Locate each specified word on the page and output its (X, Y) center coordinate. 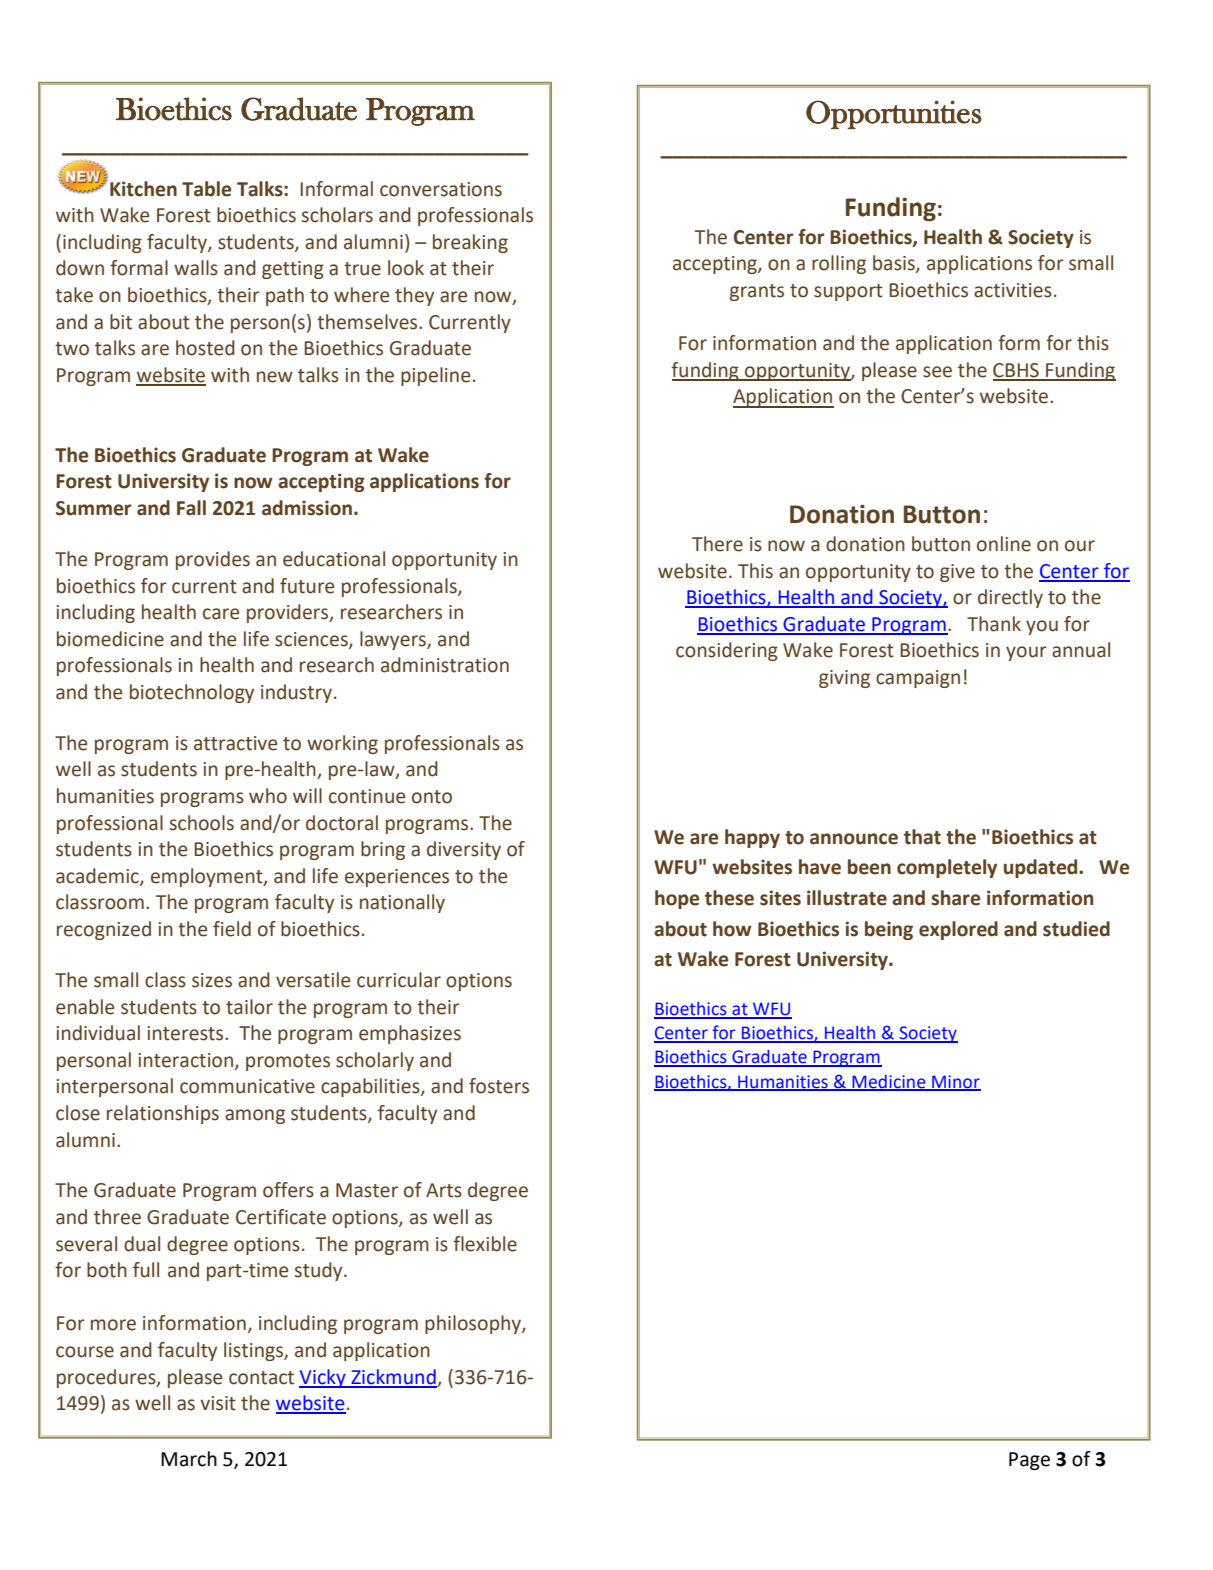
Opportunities (894, 114)
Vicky (323, 1378)
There (717, 544)
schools (202, 823)
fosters (499, 1086)
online (1004, 544)
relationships (163, 1114)
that (922, 837)
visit (218, 1403)
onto (432, 797)
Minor (955, 1082)
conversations (441, 189)
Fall (191, 508)
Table (206, 189)
